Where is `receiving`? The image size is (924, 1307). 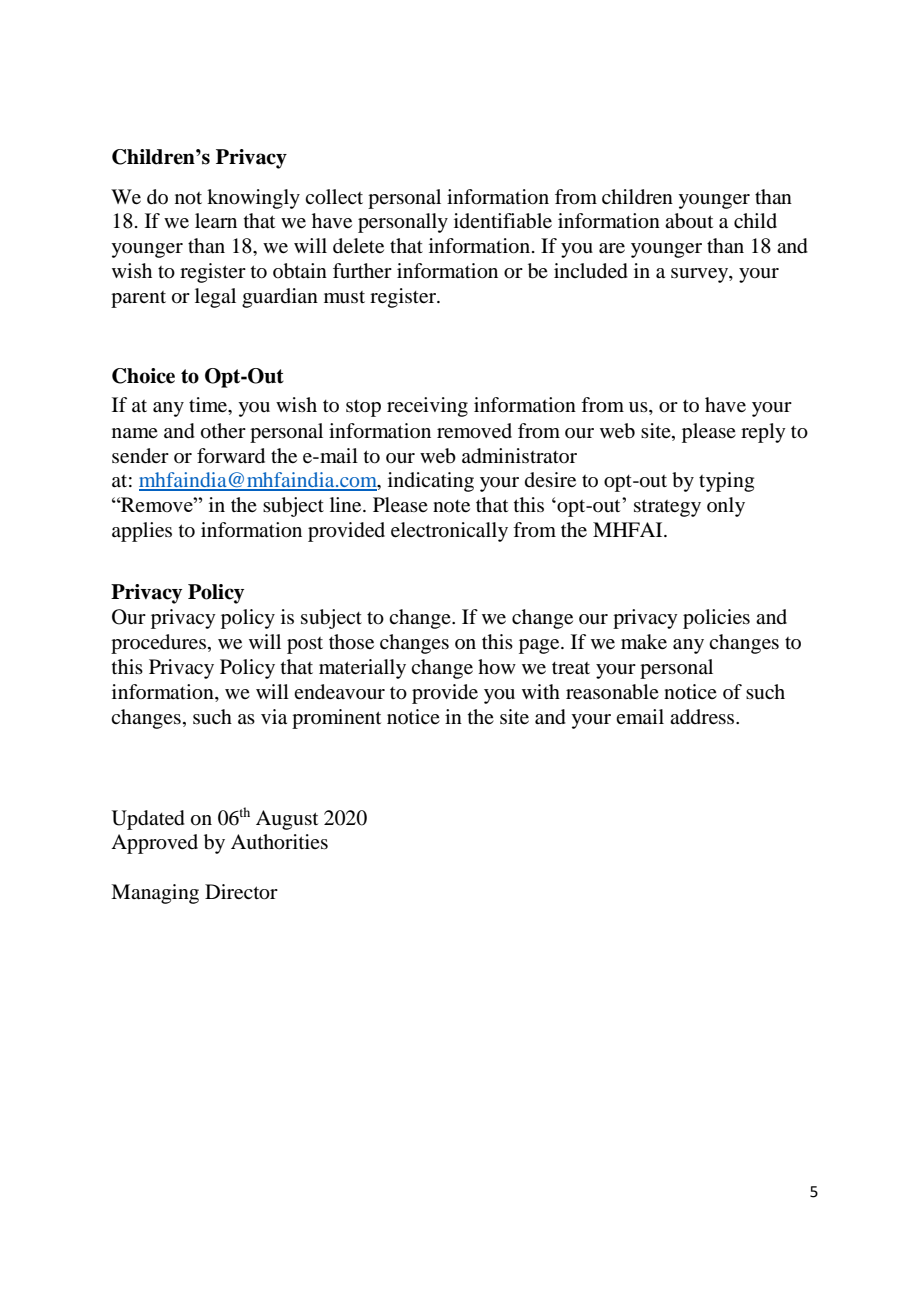
receiving is located at coordinates (427, 407).
